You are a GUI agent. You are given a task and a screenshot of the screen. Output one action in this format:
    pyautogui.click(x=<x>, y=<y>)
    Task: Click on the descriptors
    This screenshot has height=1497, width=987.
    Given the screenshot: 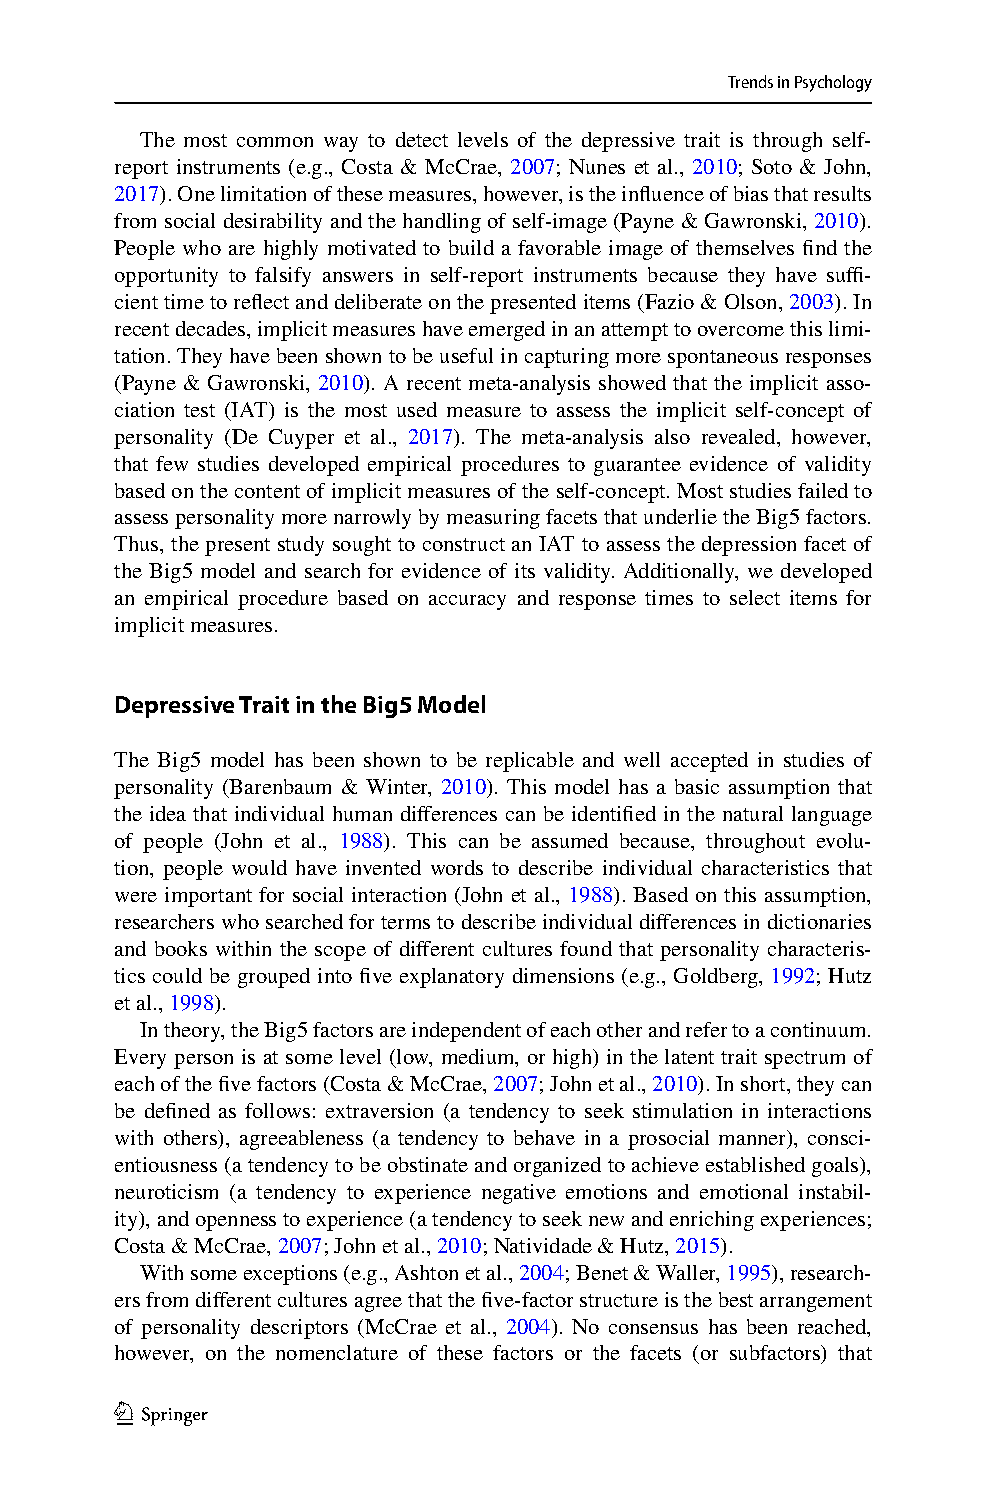 What is the action you would take?
    pyautogui.click(x=299, y=1329)
